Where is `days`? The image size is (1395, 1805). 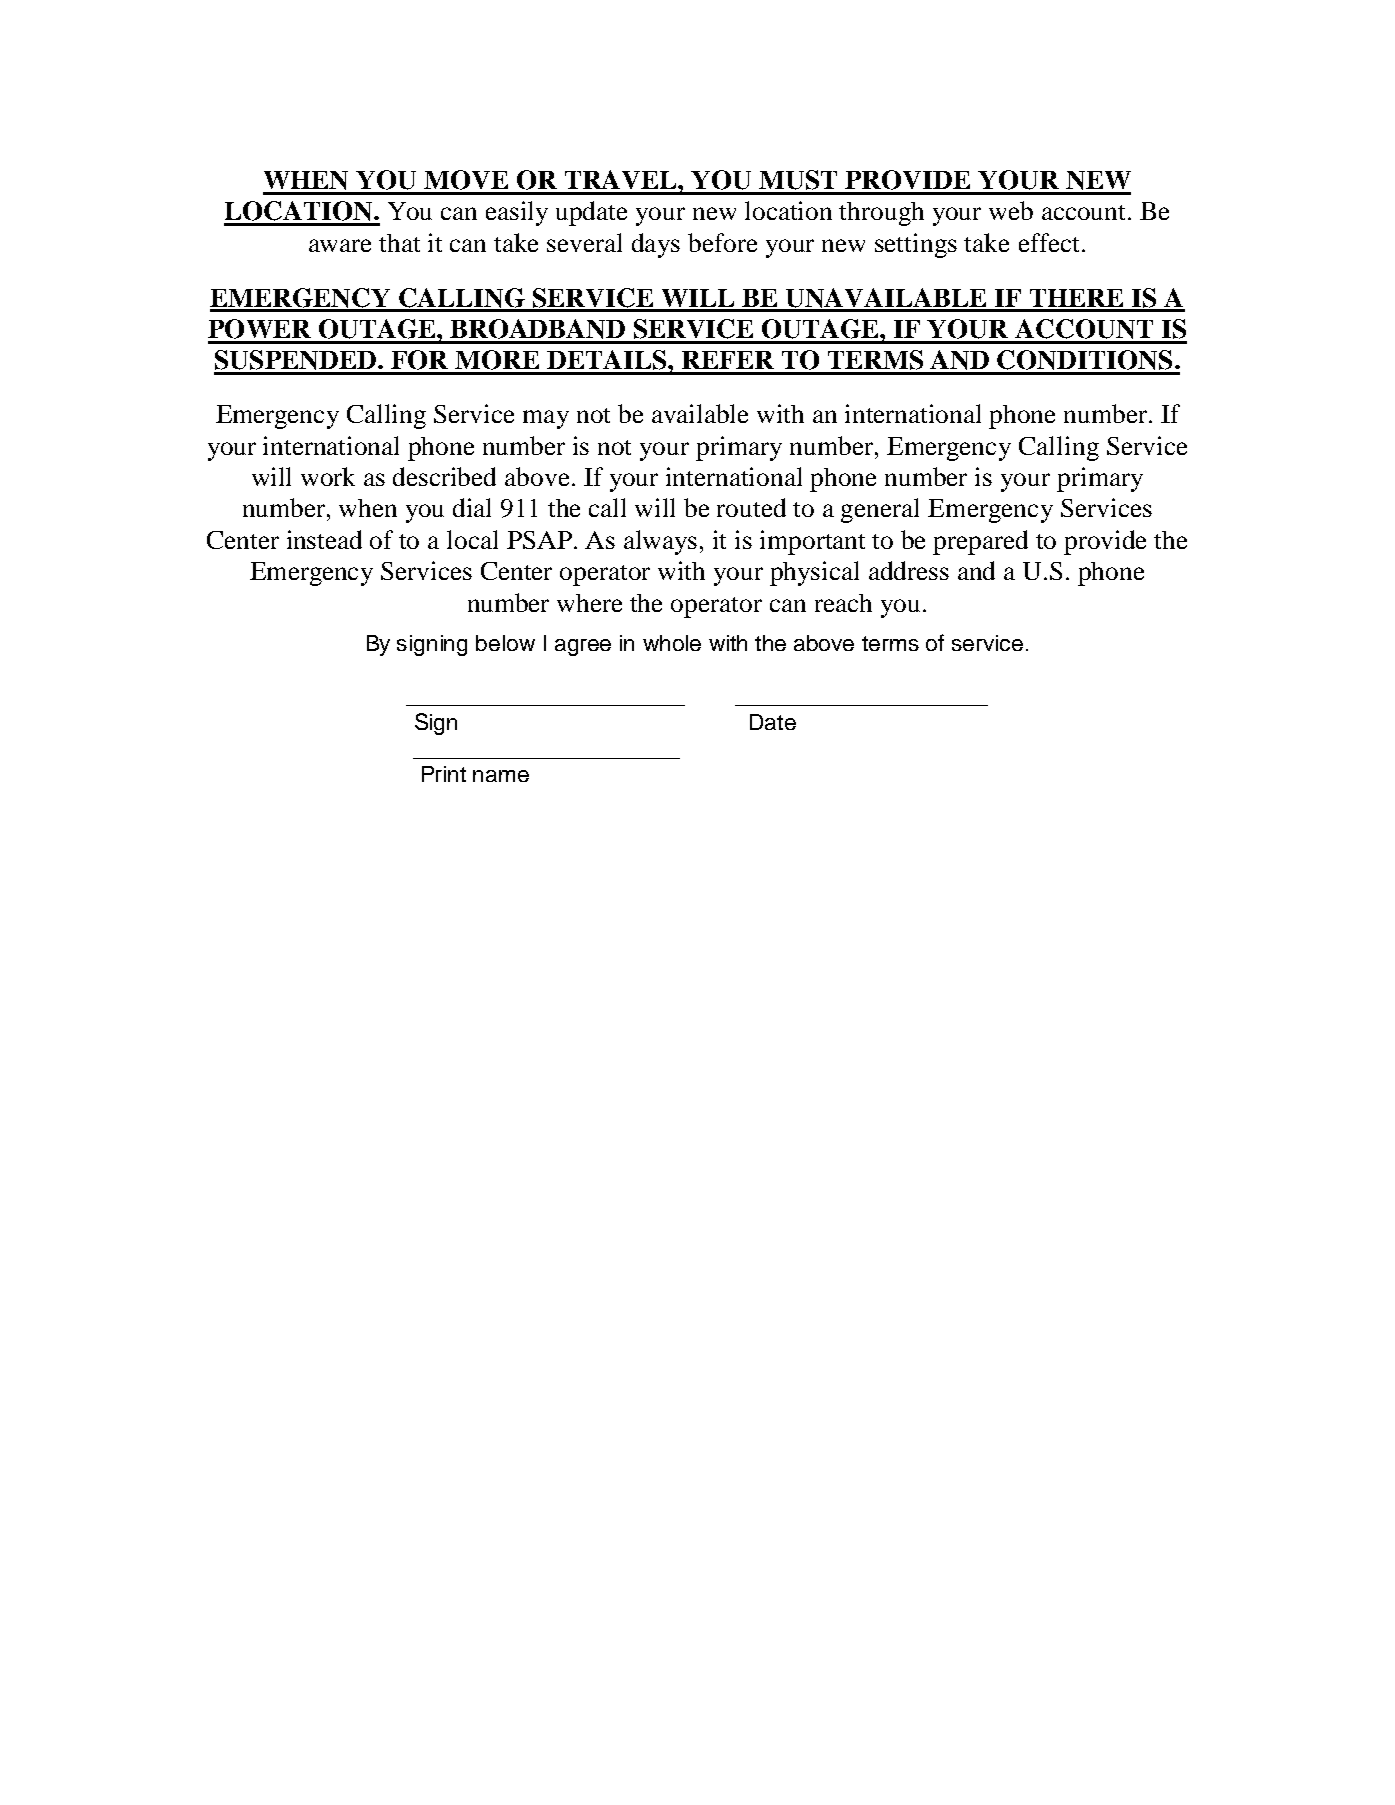 days is located at coordinates (656, 245).
